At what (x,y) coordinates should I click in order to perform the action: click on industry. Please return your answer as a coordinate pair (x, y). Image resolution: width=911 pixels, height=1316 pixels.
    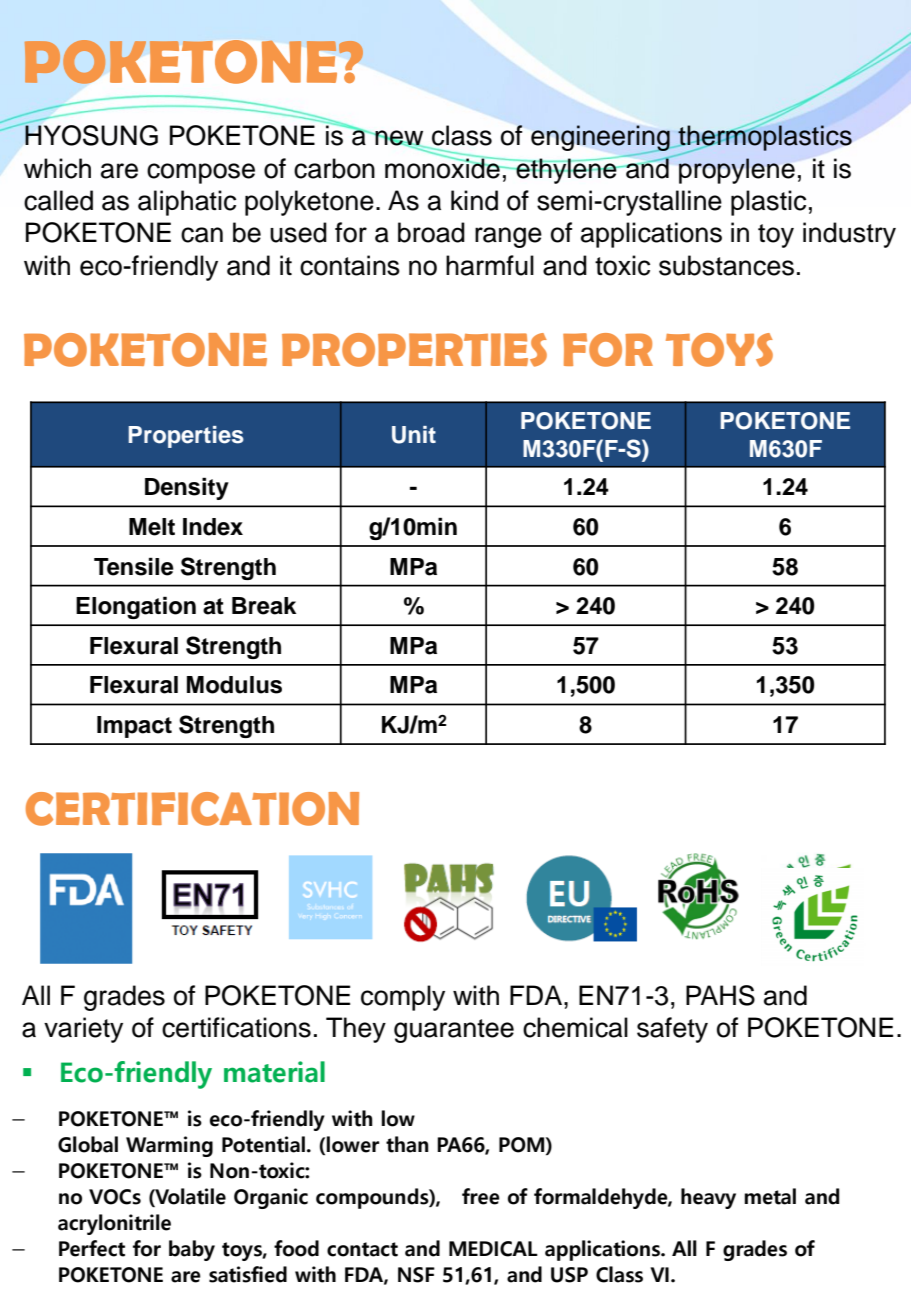
    Looking at the image, I should click on (849, 235).
